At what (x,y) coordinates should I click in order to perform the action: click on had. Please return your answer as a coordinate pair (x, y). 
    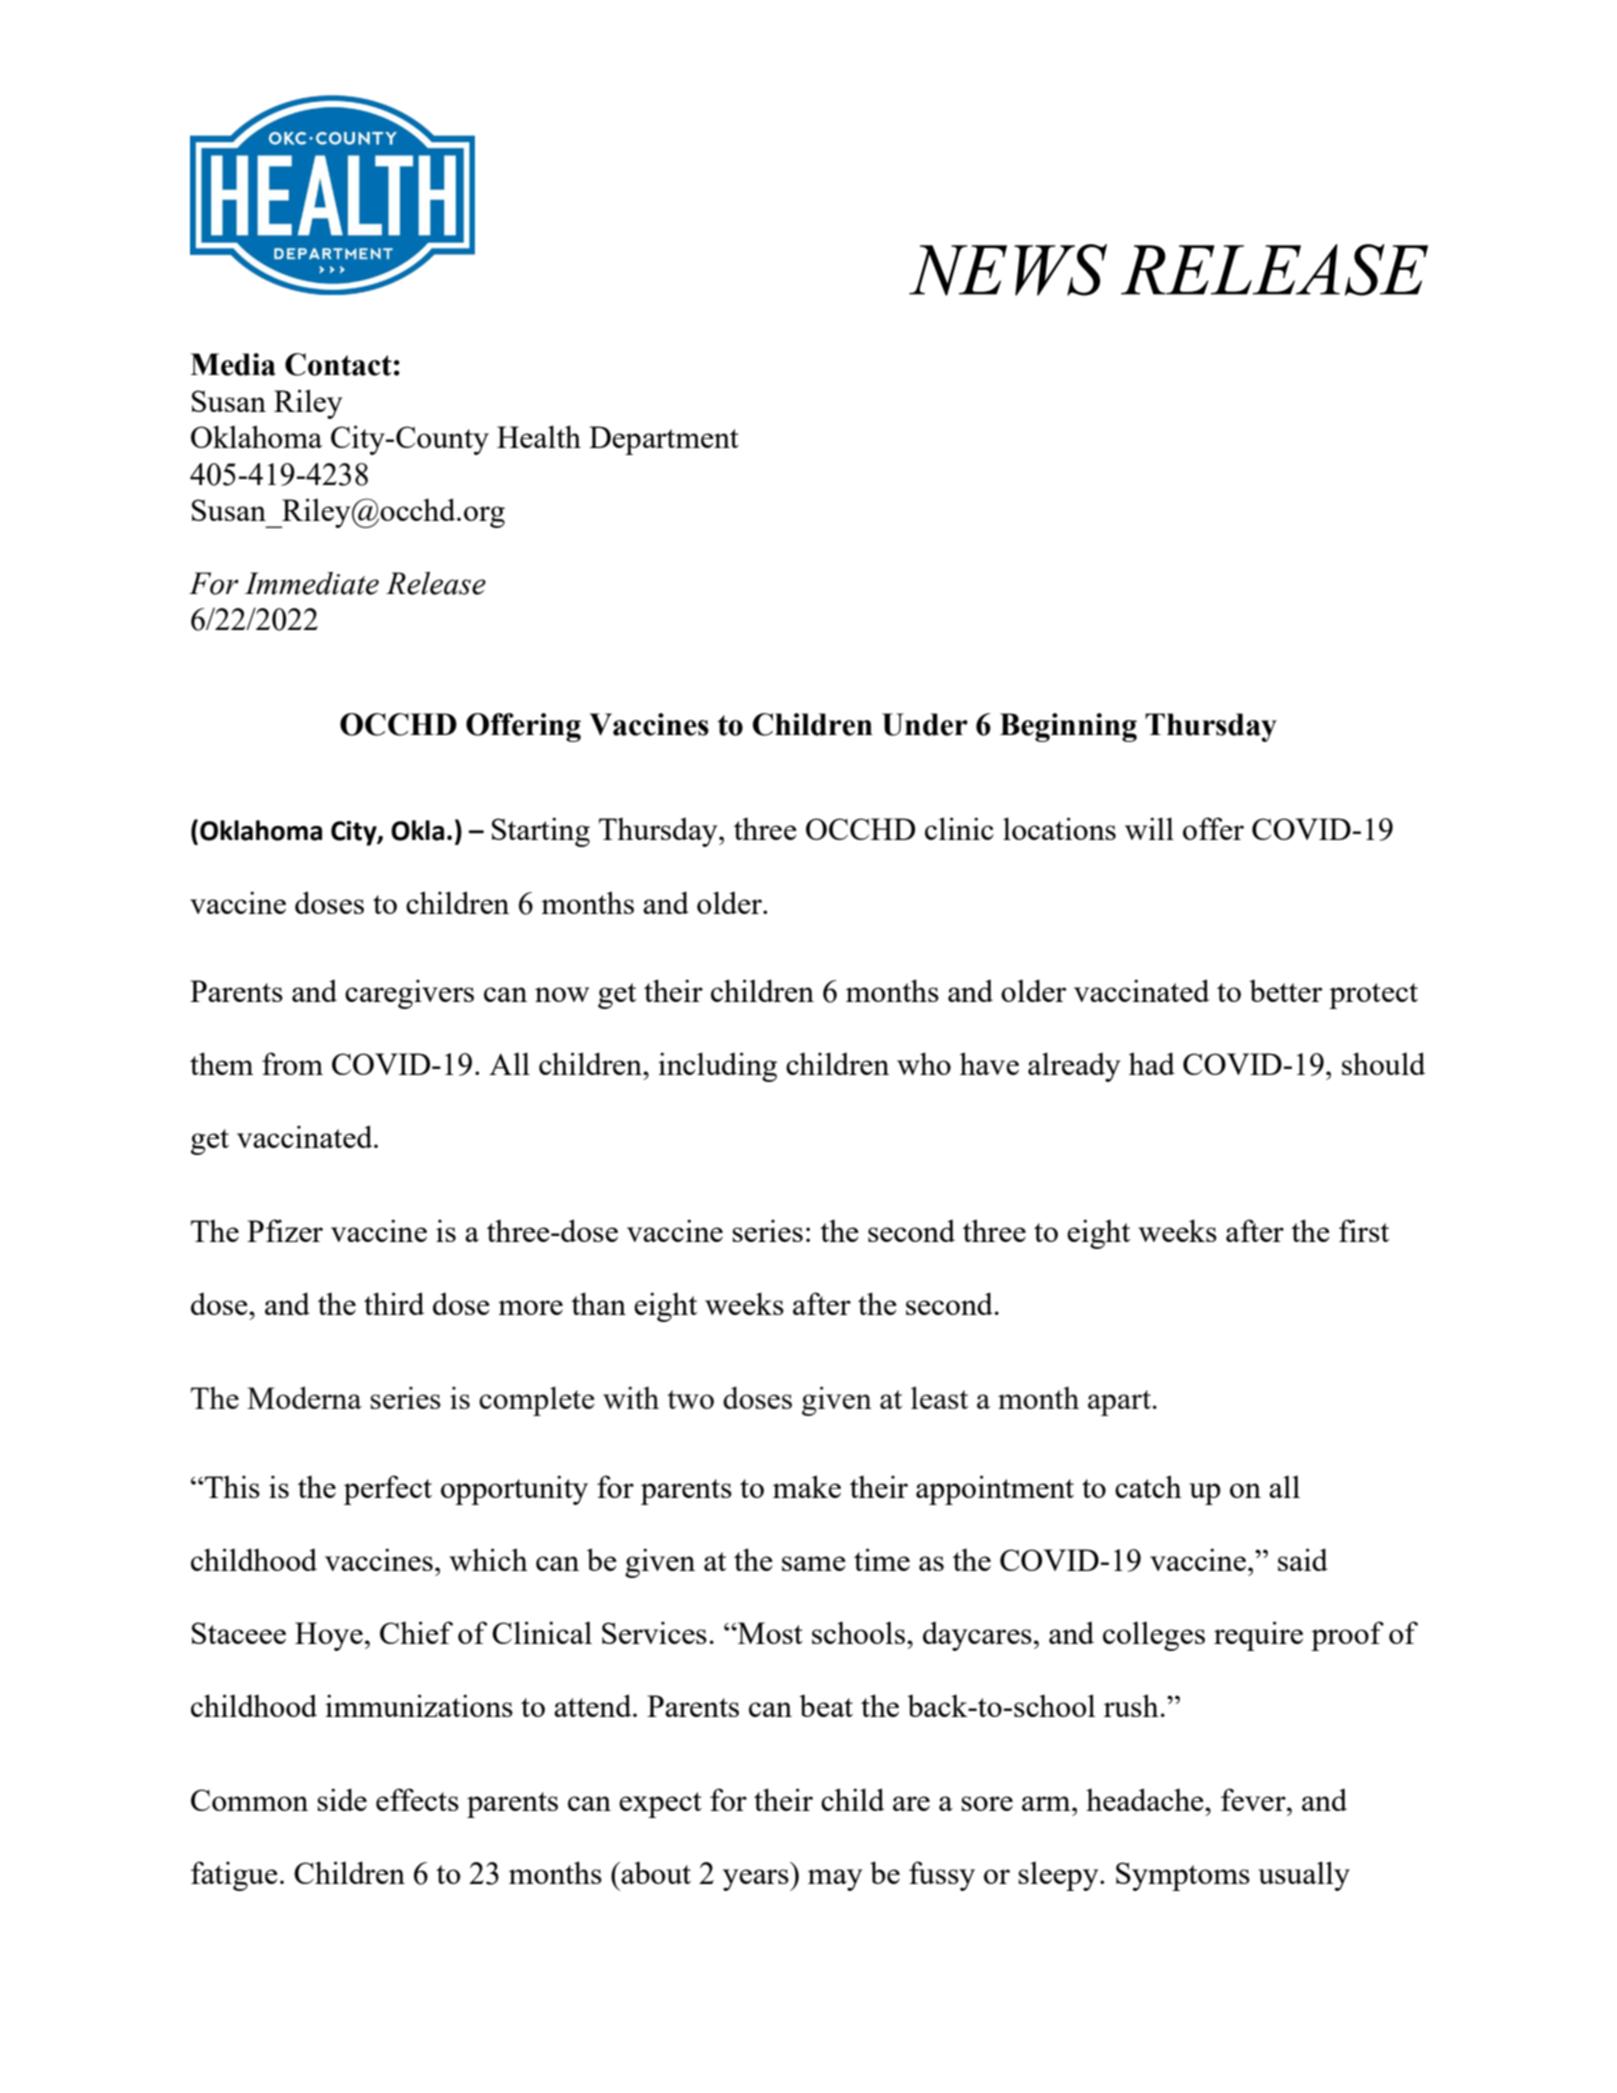
    Looking at the image, I should click on (1152, 1063).
